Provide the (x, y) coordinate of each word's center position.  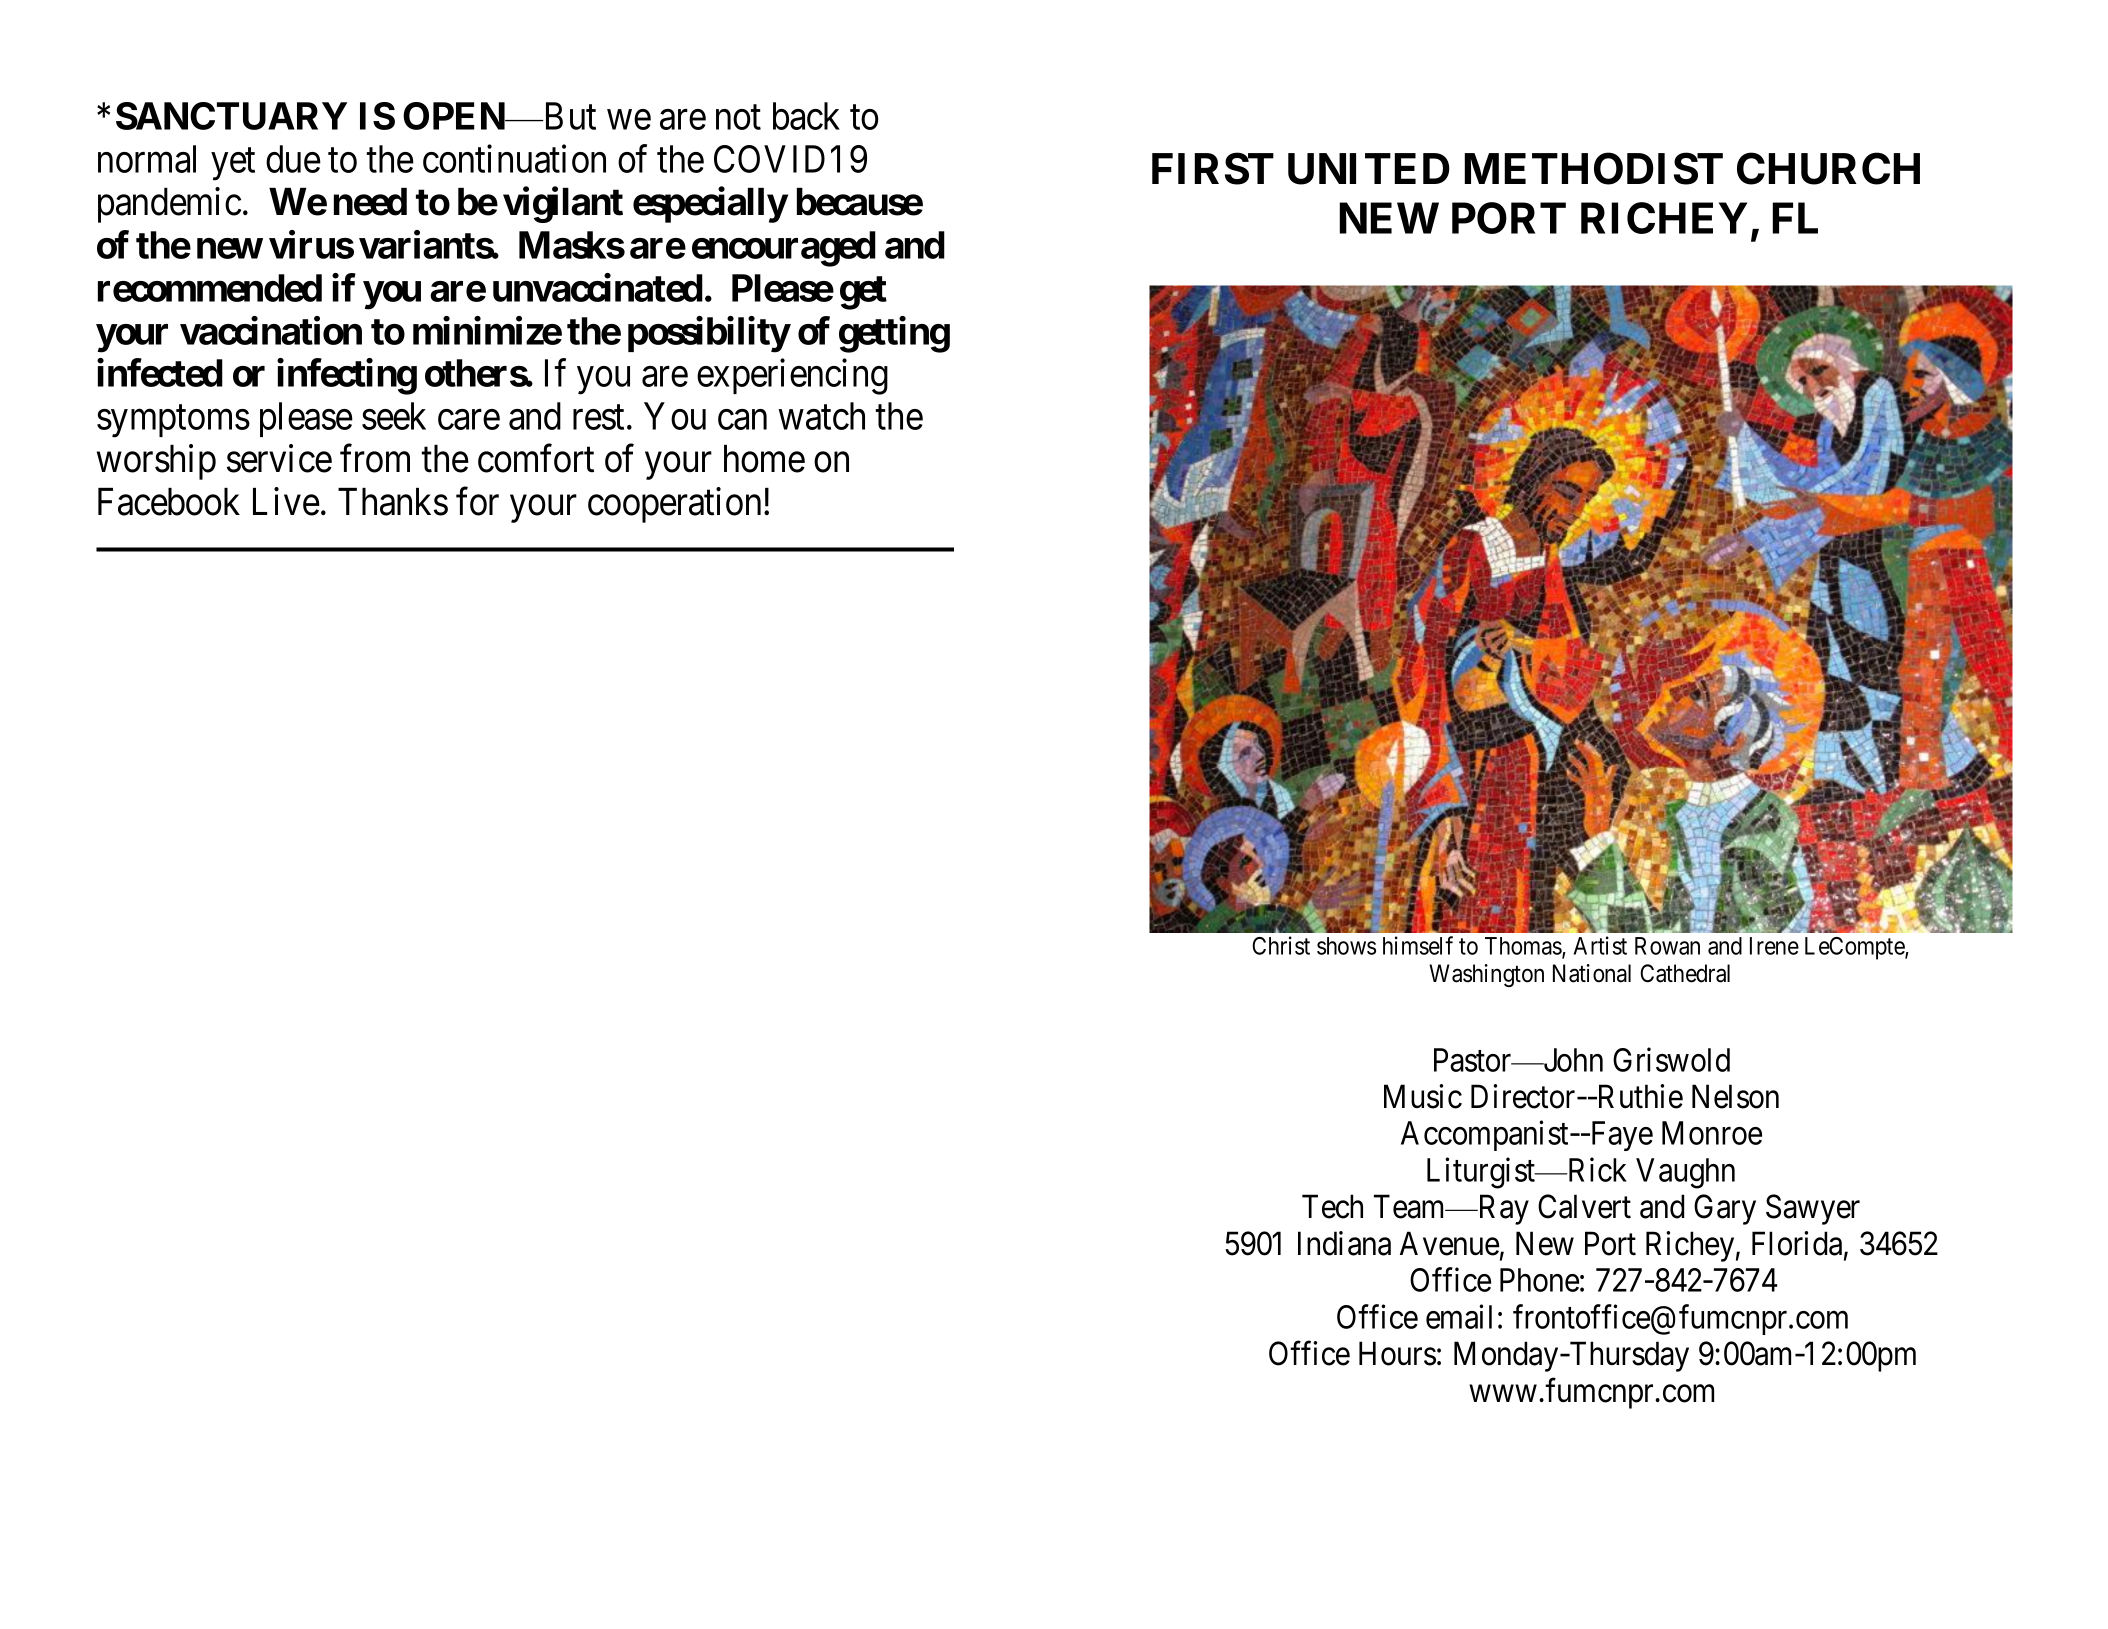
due (293, 159)
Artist (1600, 945)
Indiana (1344, 1243)
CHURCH (1828, 169)
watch (821, 416)
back (806, 116)
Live (286, 501)
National (1592, 973)
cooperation (674, 505)
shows (1346, 946)
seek (394, 416)
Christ (1281, 945)
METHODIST (1593, 168)
